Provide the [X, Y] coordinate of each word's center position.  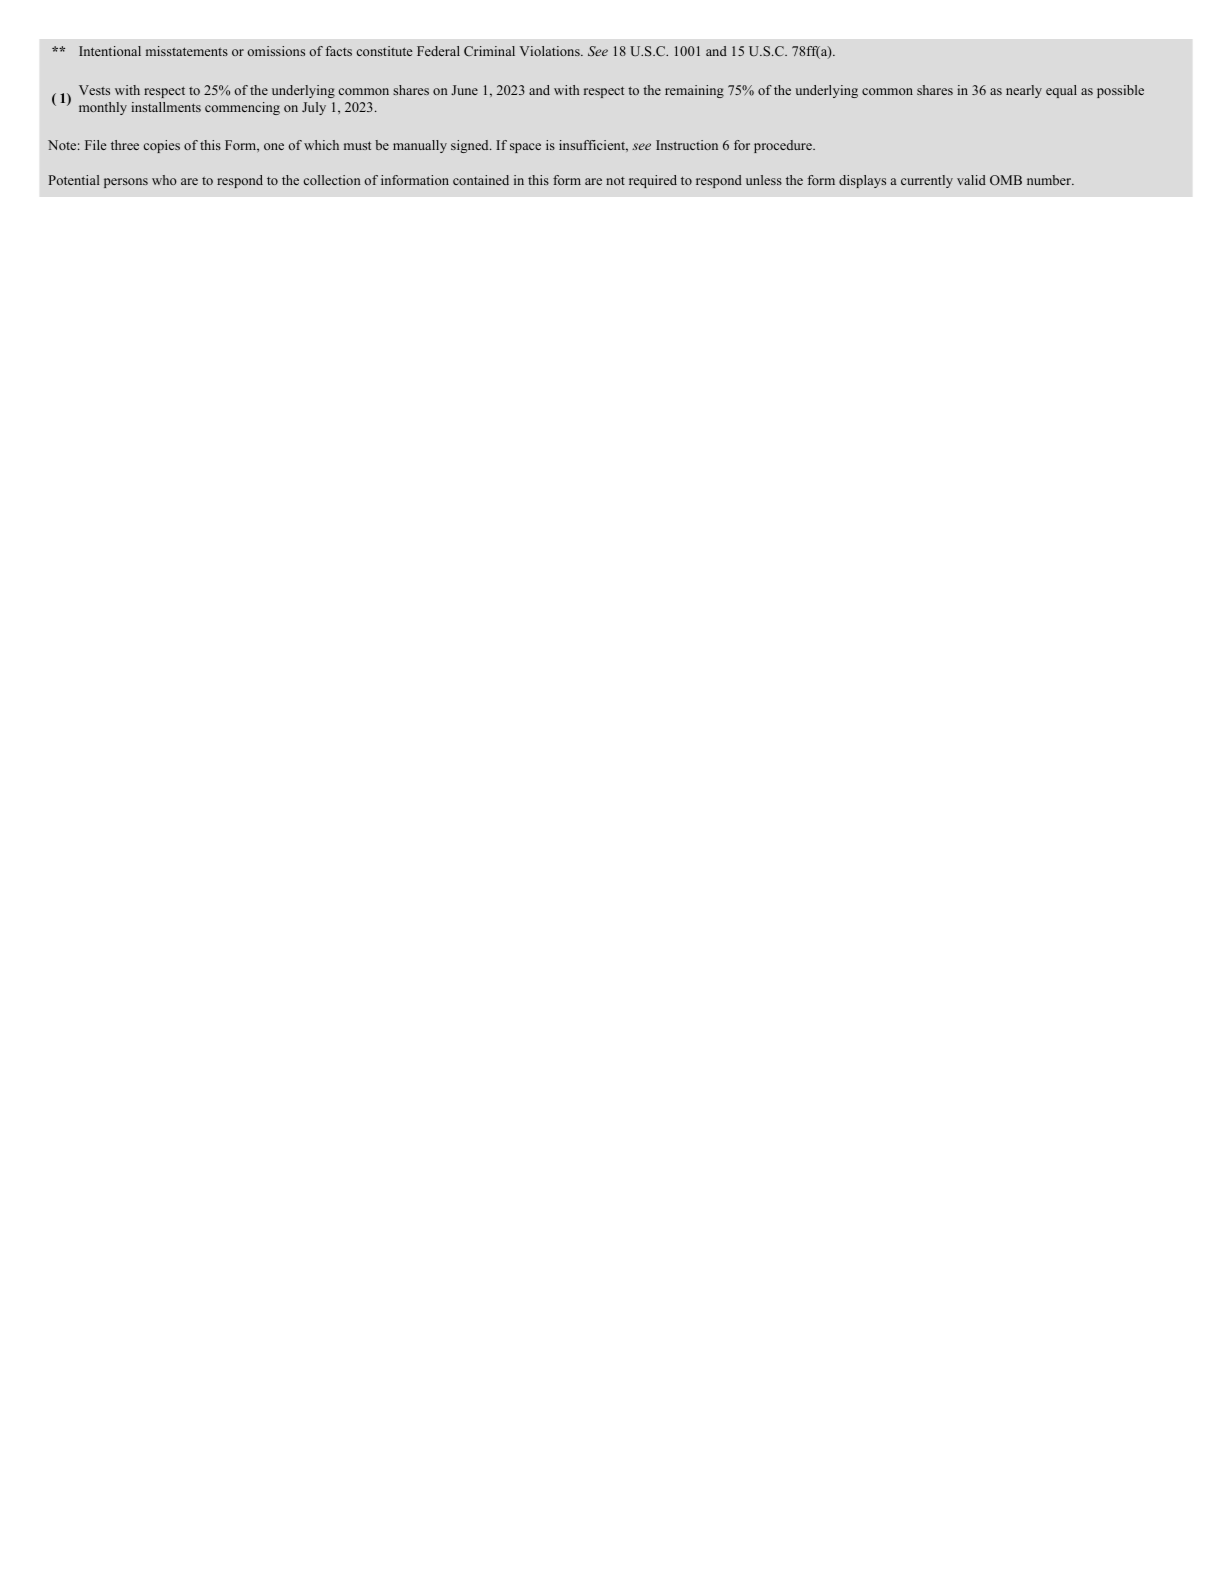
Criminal [489, 51]
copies [162, 146]
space [525, 148]
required [653, 181]
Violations [551, 51]
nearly [1024, 91]
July [314, 108]
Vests [94, 90]
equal [1061, 91]
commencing [242, 108]
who [164, 180]
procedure [784, 146]
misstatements [187, 51]
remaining [694, 91]
